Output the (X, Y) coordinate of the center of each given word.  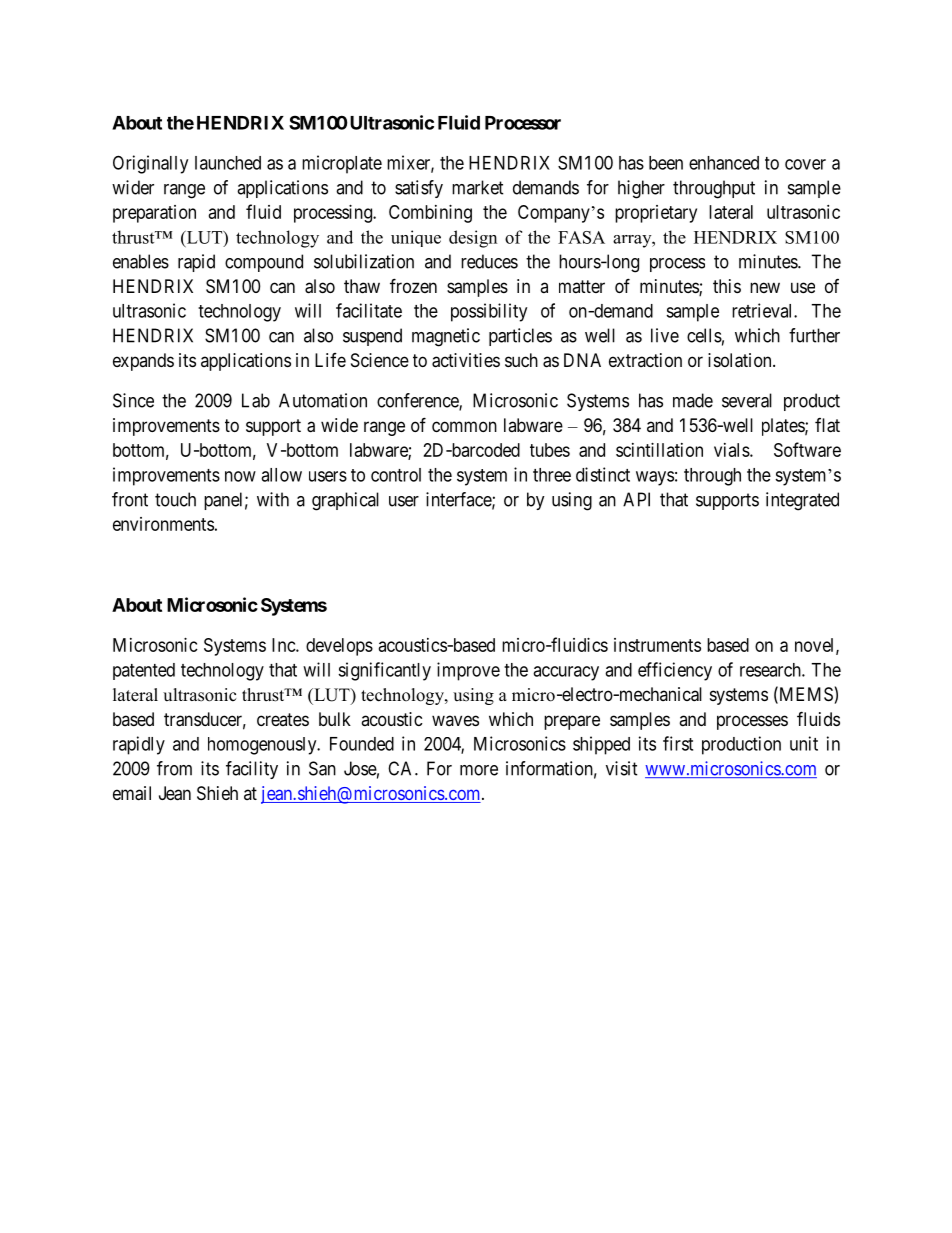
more (479, 770)
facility (252, 770)
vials (732, 450)
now (240, 476)
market (478, 187)
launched (228, 163)
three (552, 475)
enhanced (724, 163)
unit (804, 743)
